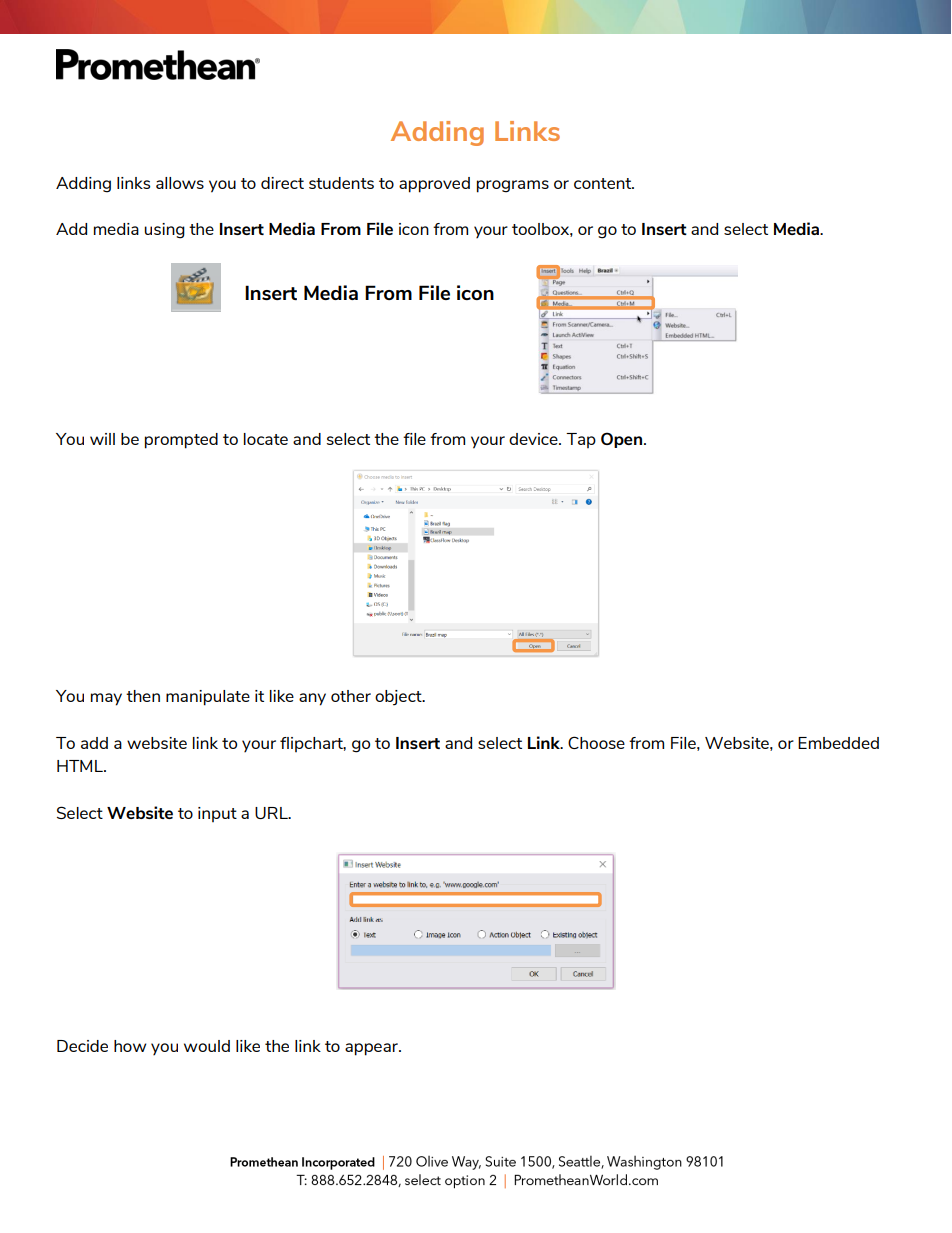  What do you see at coordinates (207, 1046) in the page?
I see `would` at bounding box center [207, 1046].
